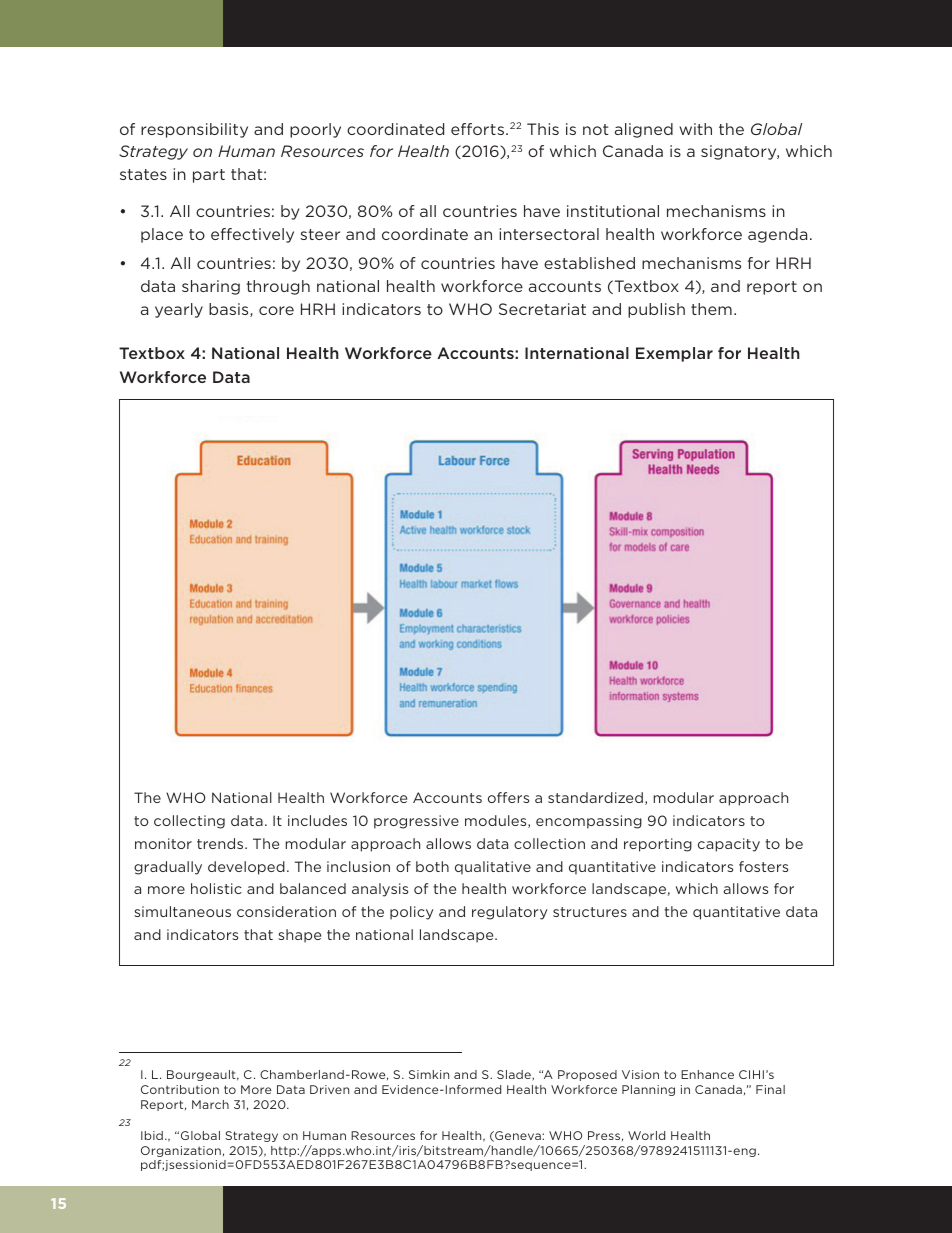 Image resolution: width=952 pixels, height=1233 pixels. What do you see at coordinates (209, 176) in the screenshot?
I see `part` at bounding box center [209, 176].
